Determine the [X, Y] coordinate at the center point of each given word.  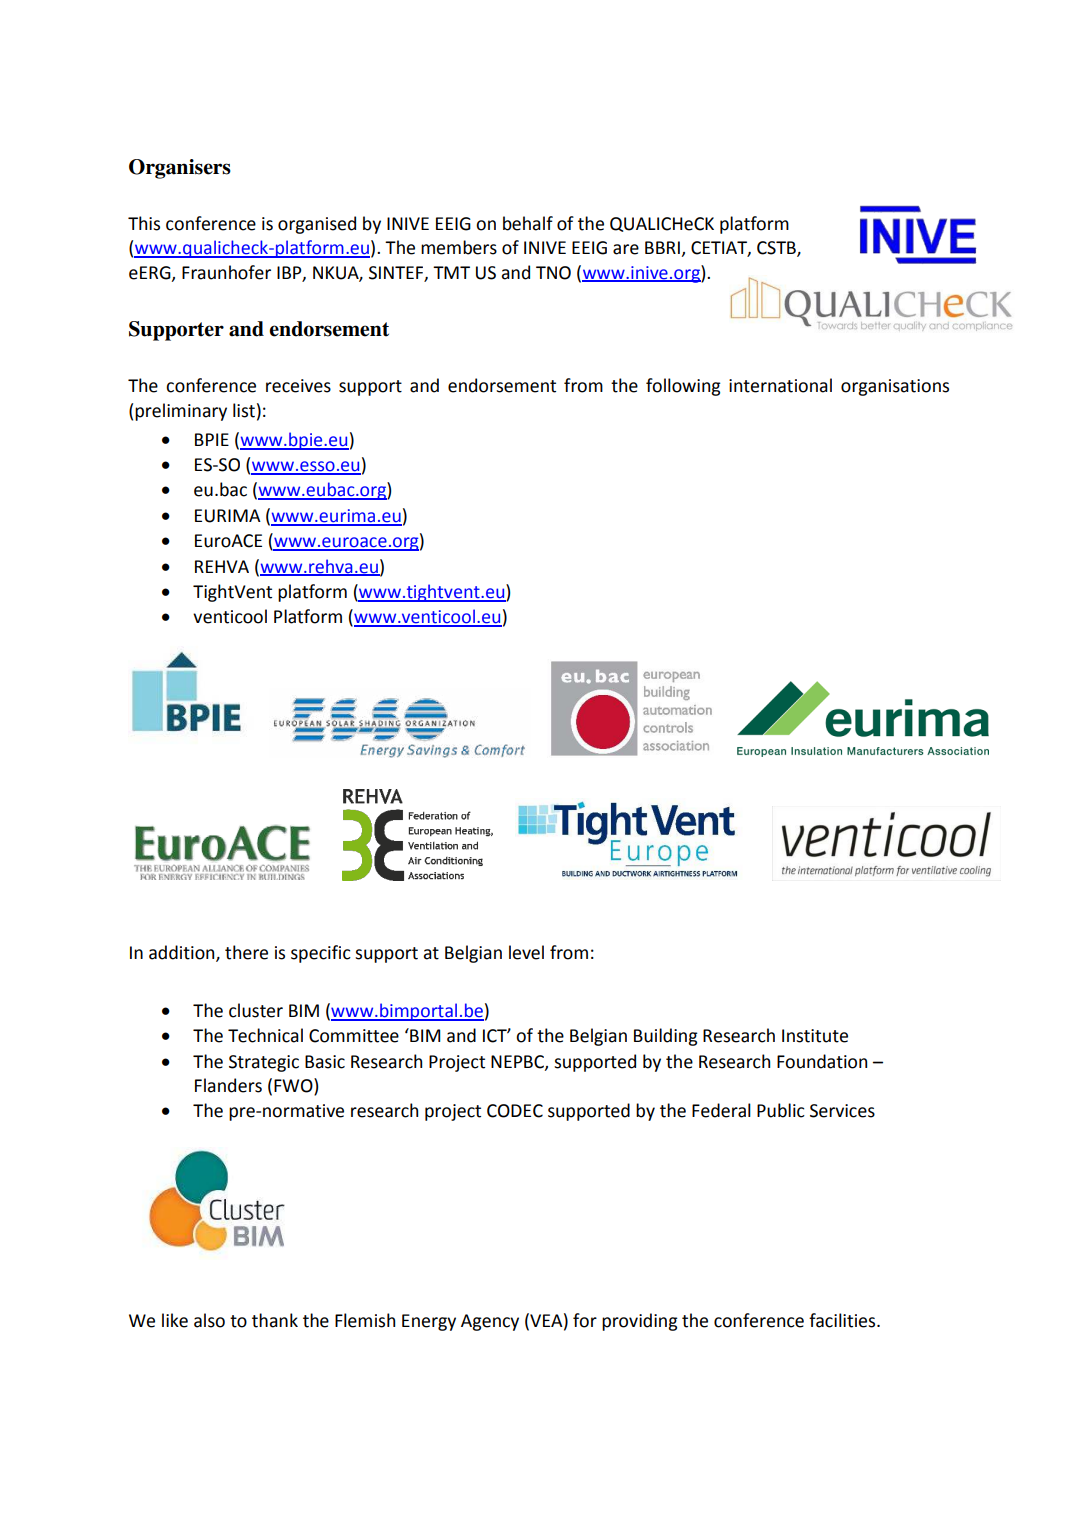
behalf [528, 223]
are [626, 249]
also [209, 1320]
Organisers [180, 169]
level [526, 952]
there [246, 952]
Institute [815, 1036]
